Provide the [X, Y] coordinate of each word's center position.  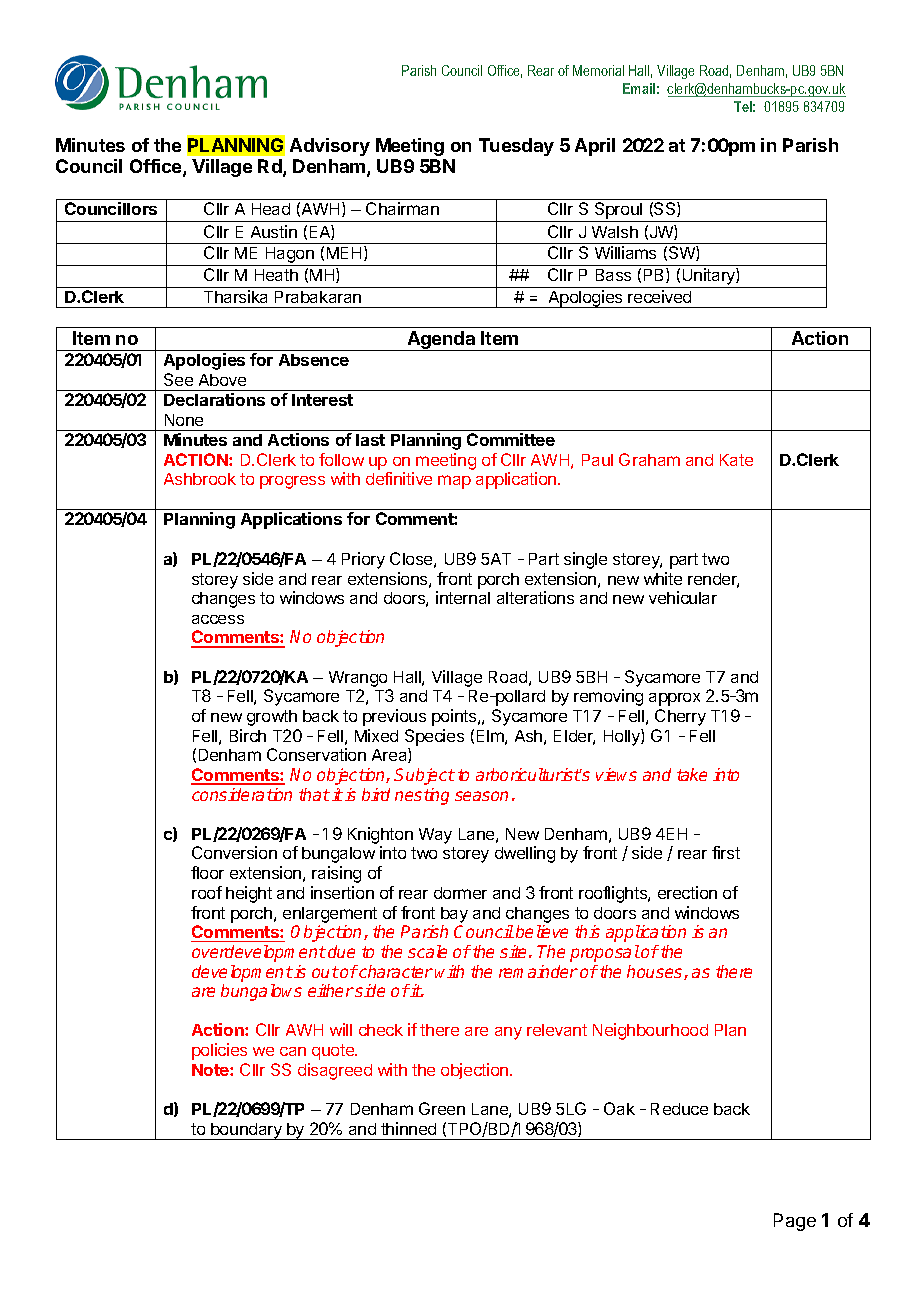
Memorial [598, 70]
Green [442, 1108]
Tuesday [516, 147]
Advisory [330, 147]
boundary [246, 1131]
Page [795, 1222]
